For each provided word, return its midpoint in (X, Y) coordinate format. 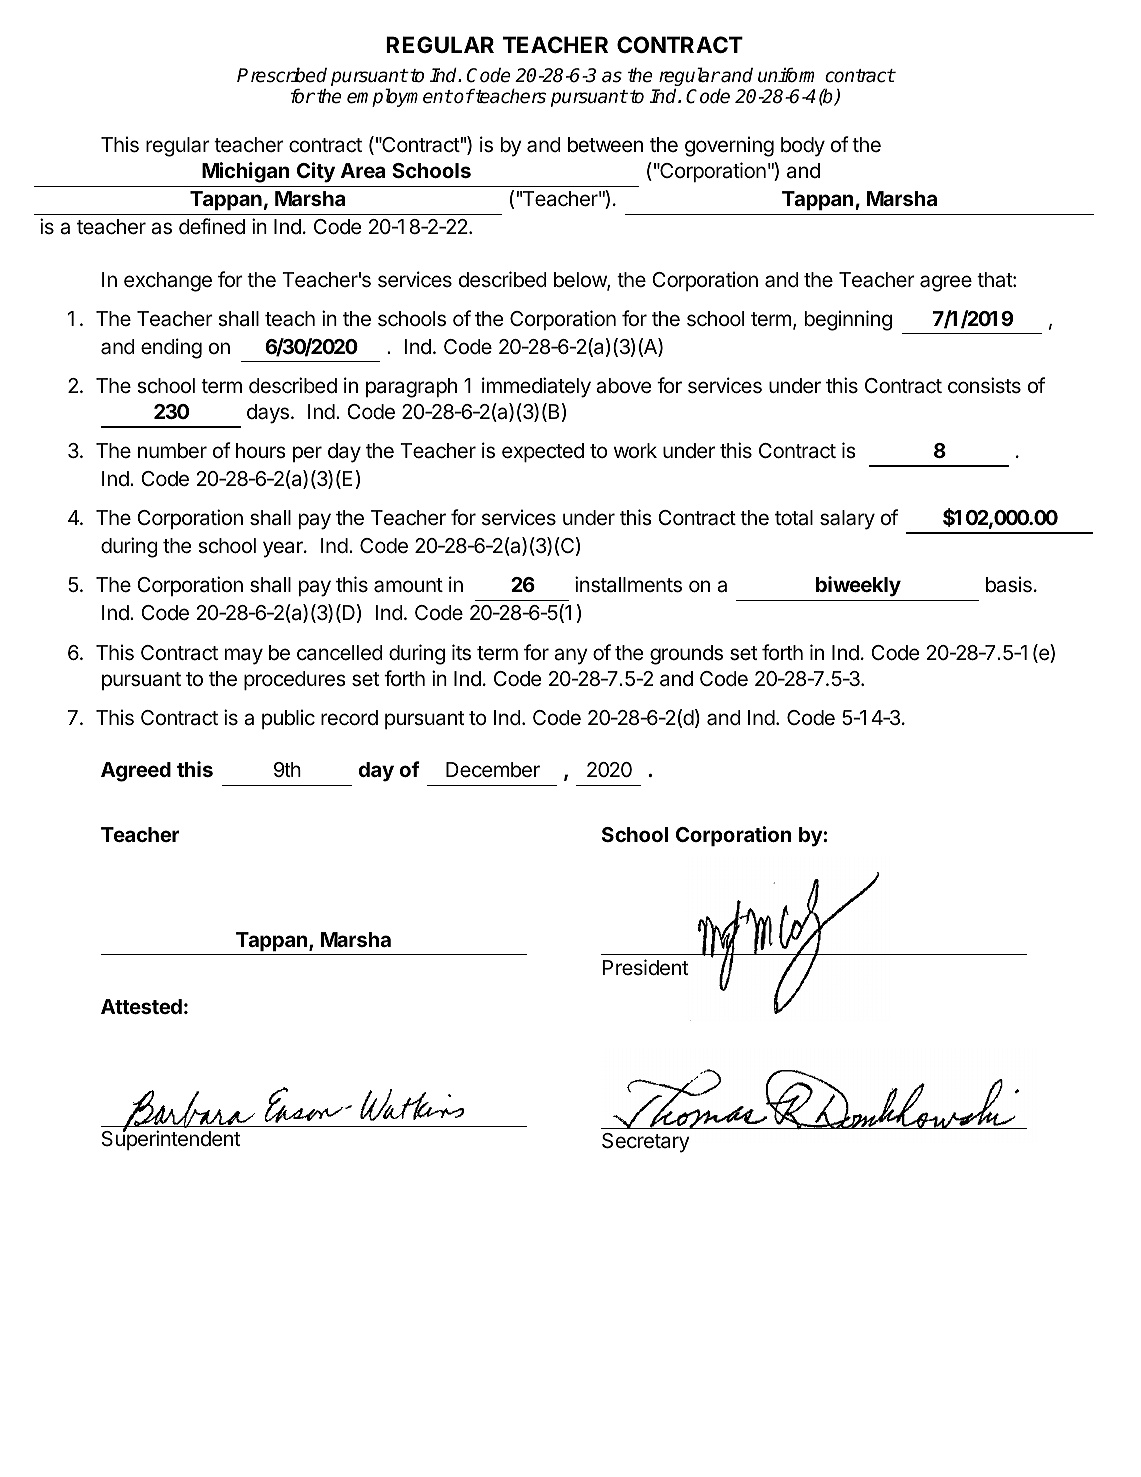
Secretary (646, 1143)
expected (543, 452)
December (493, 770)
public (288, 719)
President (645, 967)
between (605, 145)
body (803, 147)
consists (984, 385)
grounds (686, 655)
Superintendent (170, 1139)
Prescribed (282, 75)
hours (261, 451)
